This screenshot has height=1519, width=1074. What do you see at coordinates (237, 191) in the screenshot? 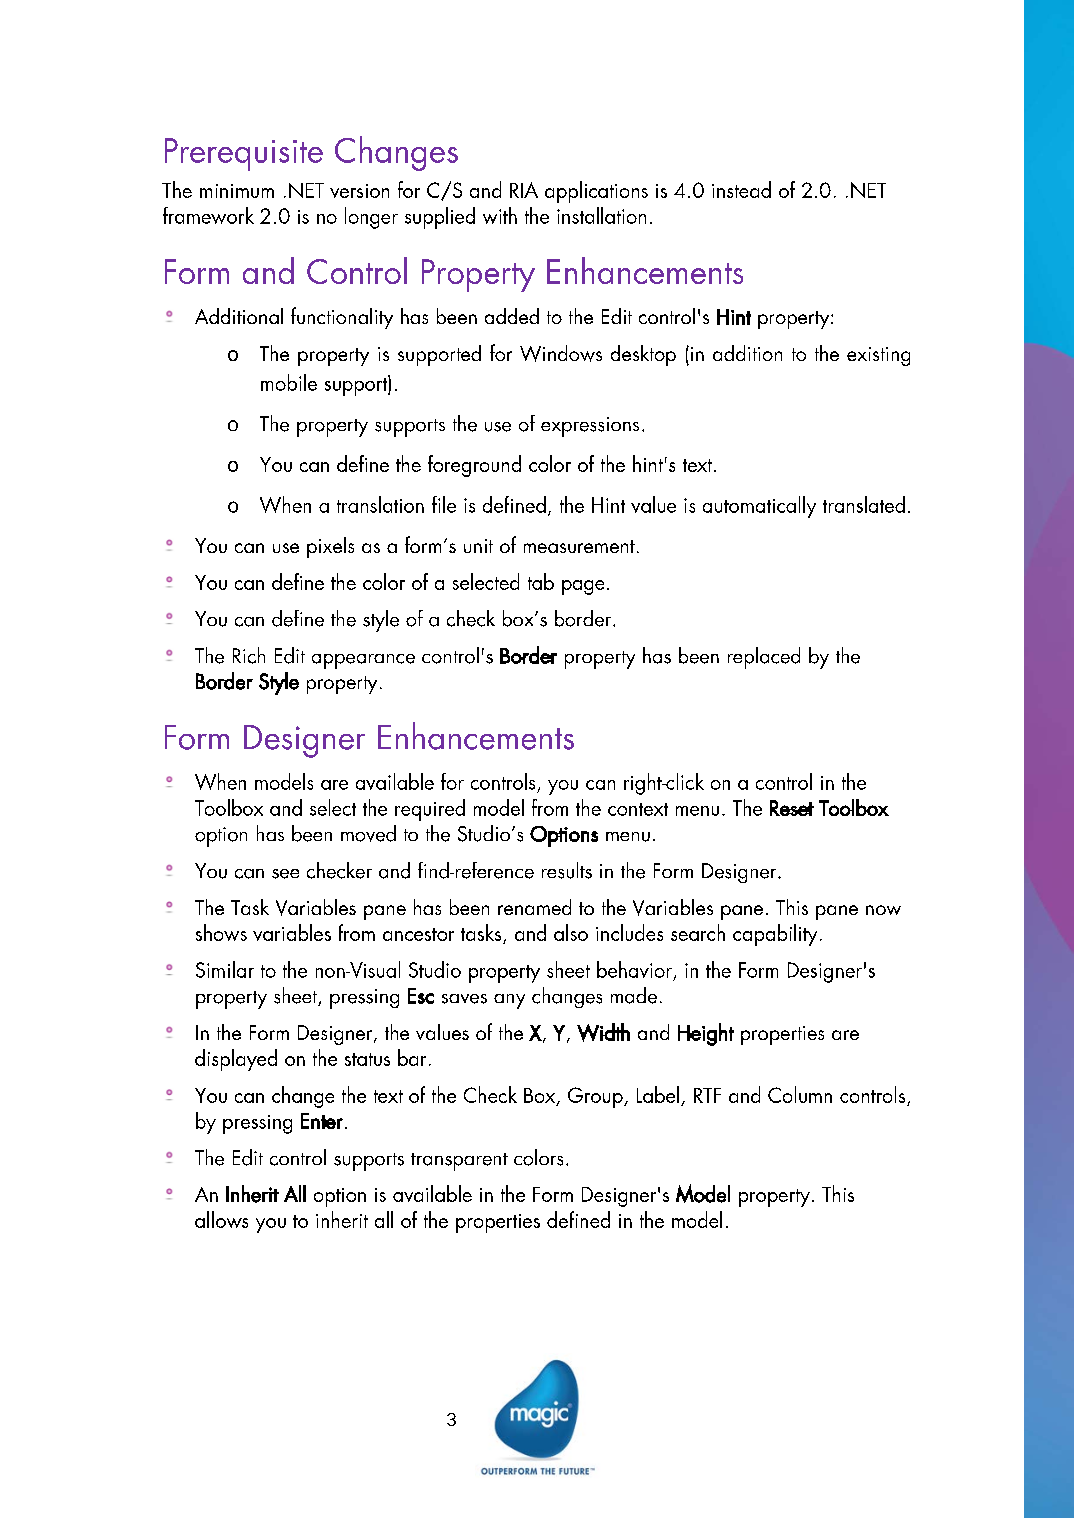
I see `minimum` at bounding box center [237, 191].
